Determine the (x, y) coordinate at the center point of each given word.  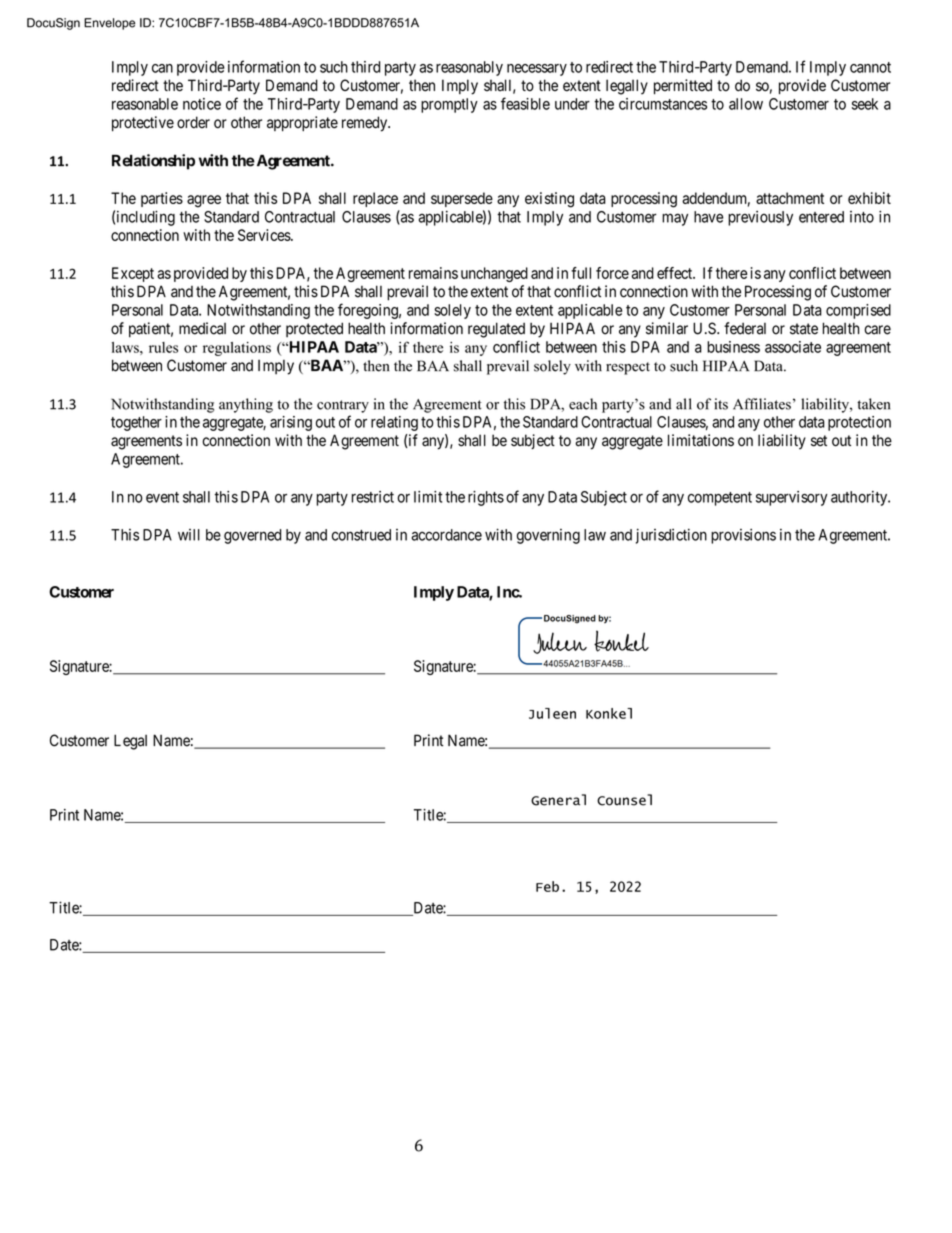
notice (202, 104)
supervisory (792, 498)
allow (746, 104)
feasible (525, 103)
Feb (547, 886)
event (162, 497)
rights (486, 498)
